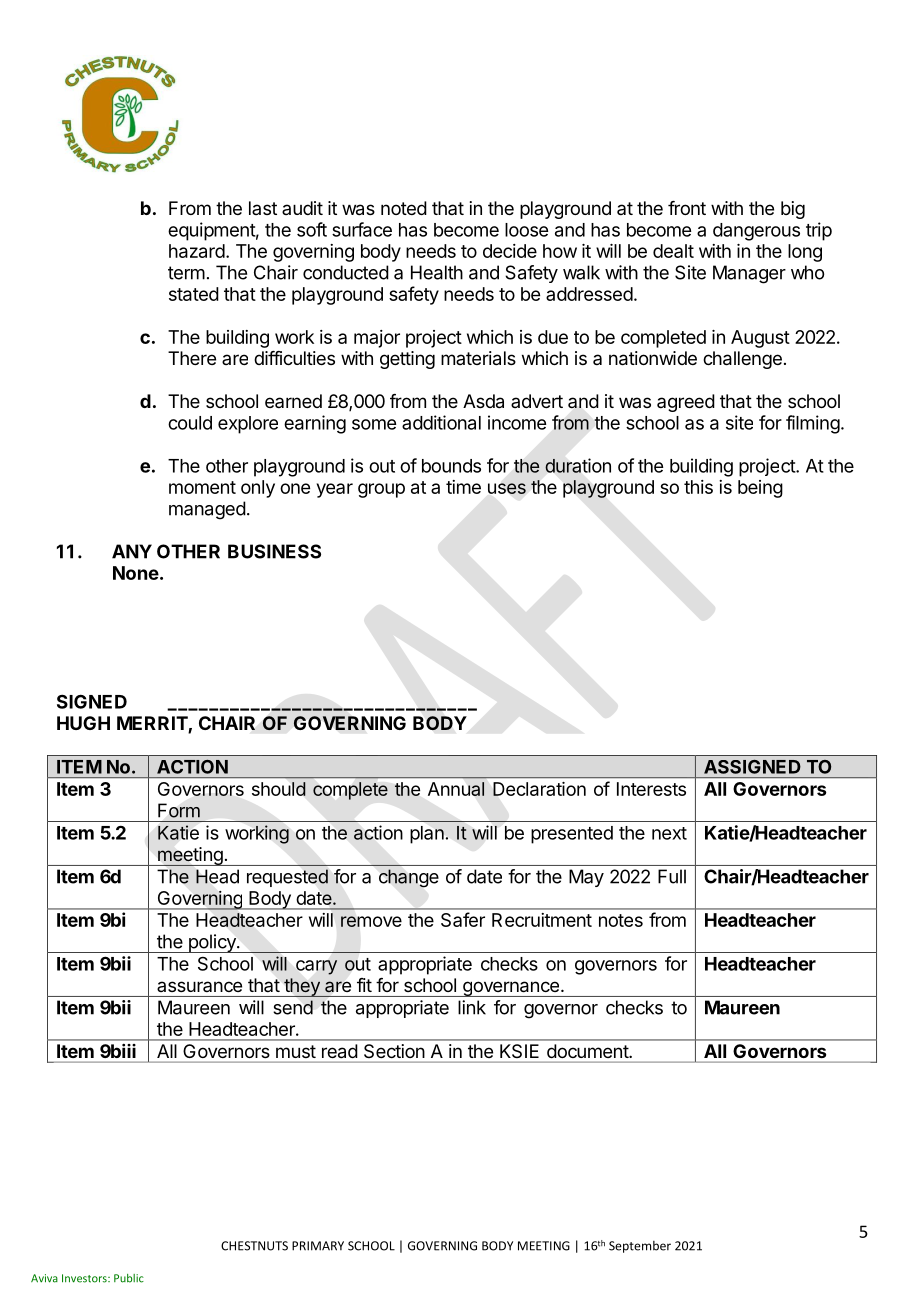 This screenshot has width=924, height=1309. I want to click on Health, so click(437, 272).
